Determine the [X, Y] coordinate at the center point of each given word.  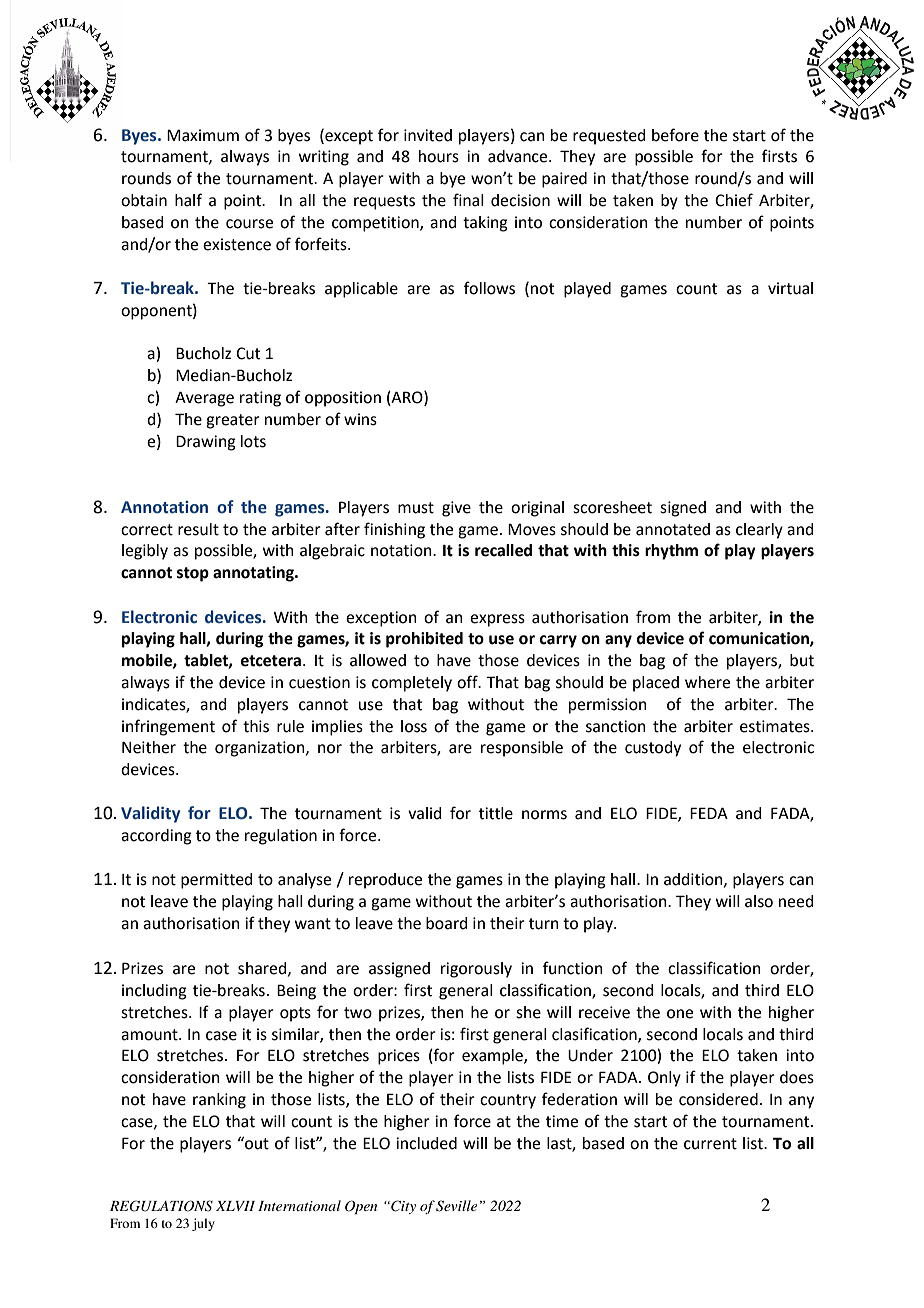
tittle [496, 813]
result [198, 529]
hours [439, 156]
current [710, 1144]
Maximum [203, 135]
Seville [456, 1206]
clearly [759, 531]
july [203, 1224]
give [456, 509]
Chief [734, 200]
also [759, 901]
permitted [216, 881]
